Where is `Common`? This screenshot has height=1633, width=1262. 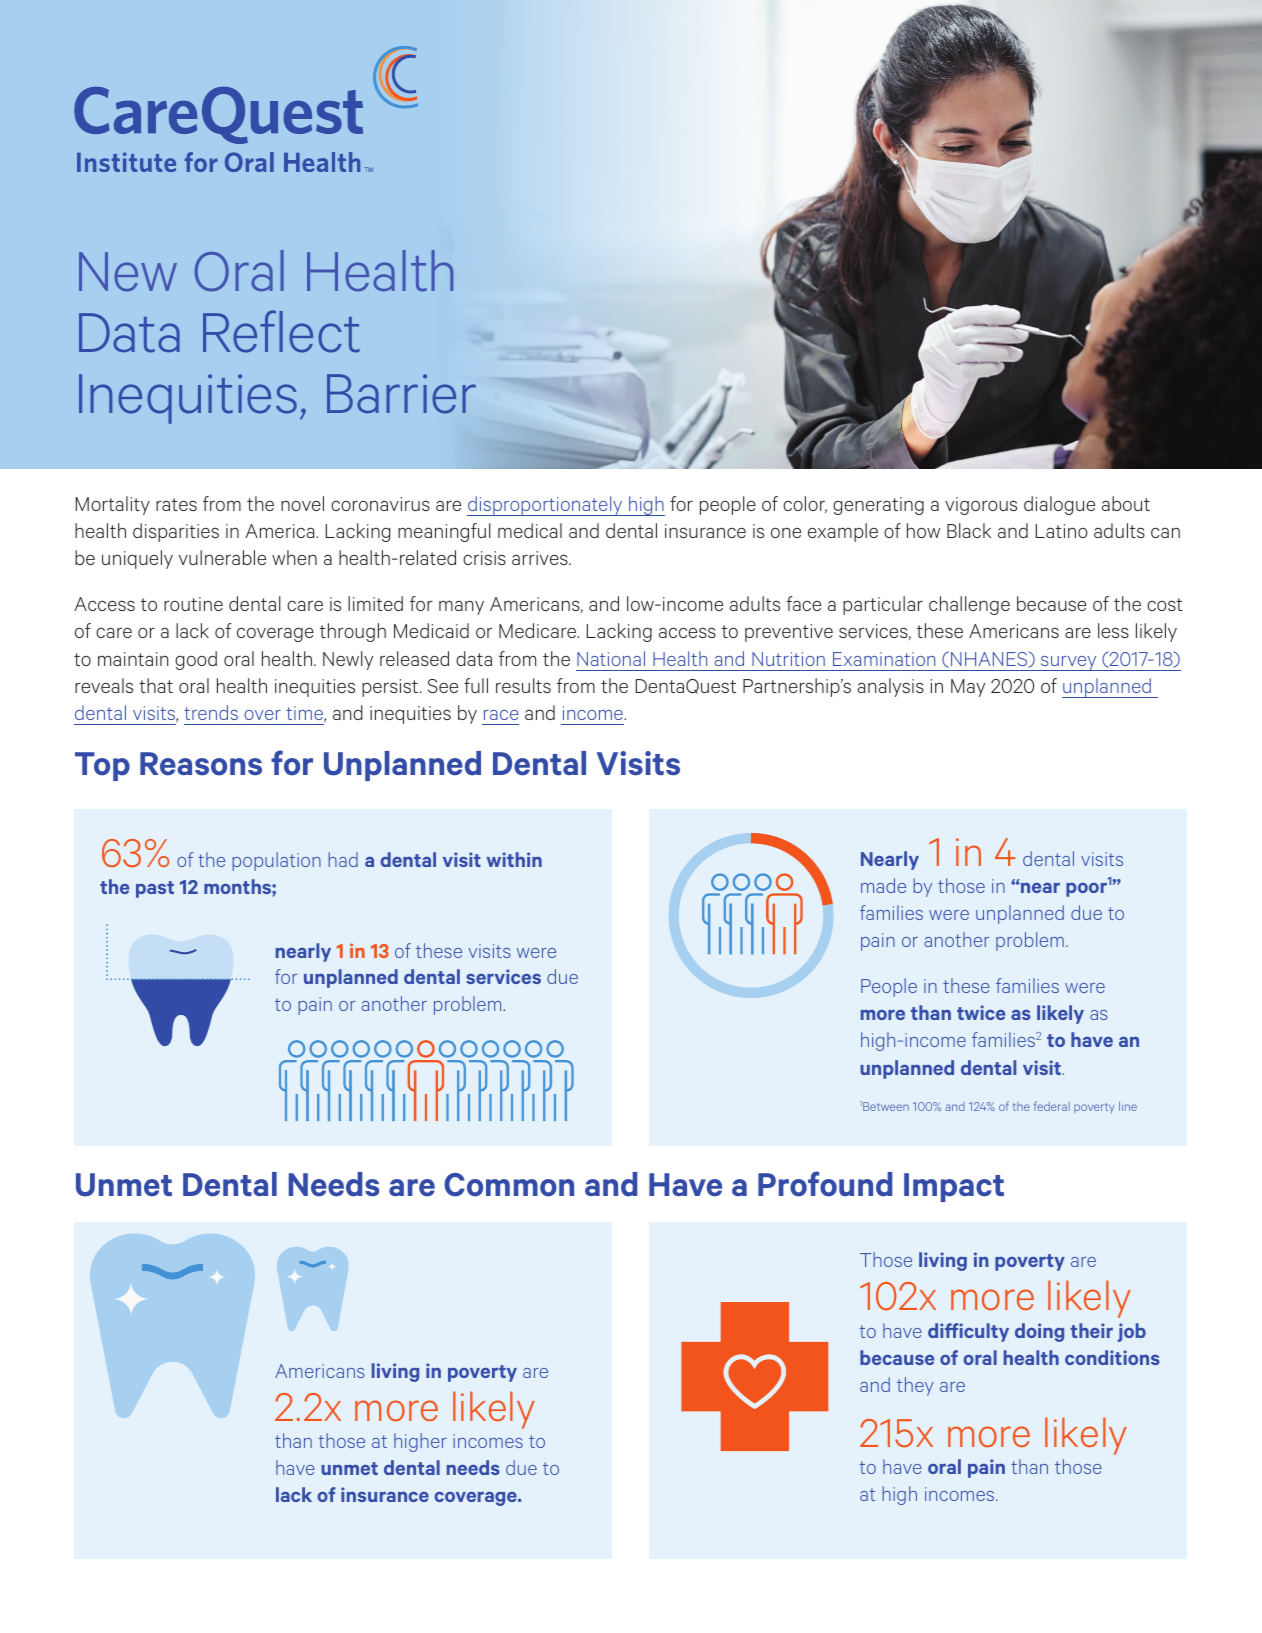
Common is located at coordinates (509, 1185).
